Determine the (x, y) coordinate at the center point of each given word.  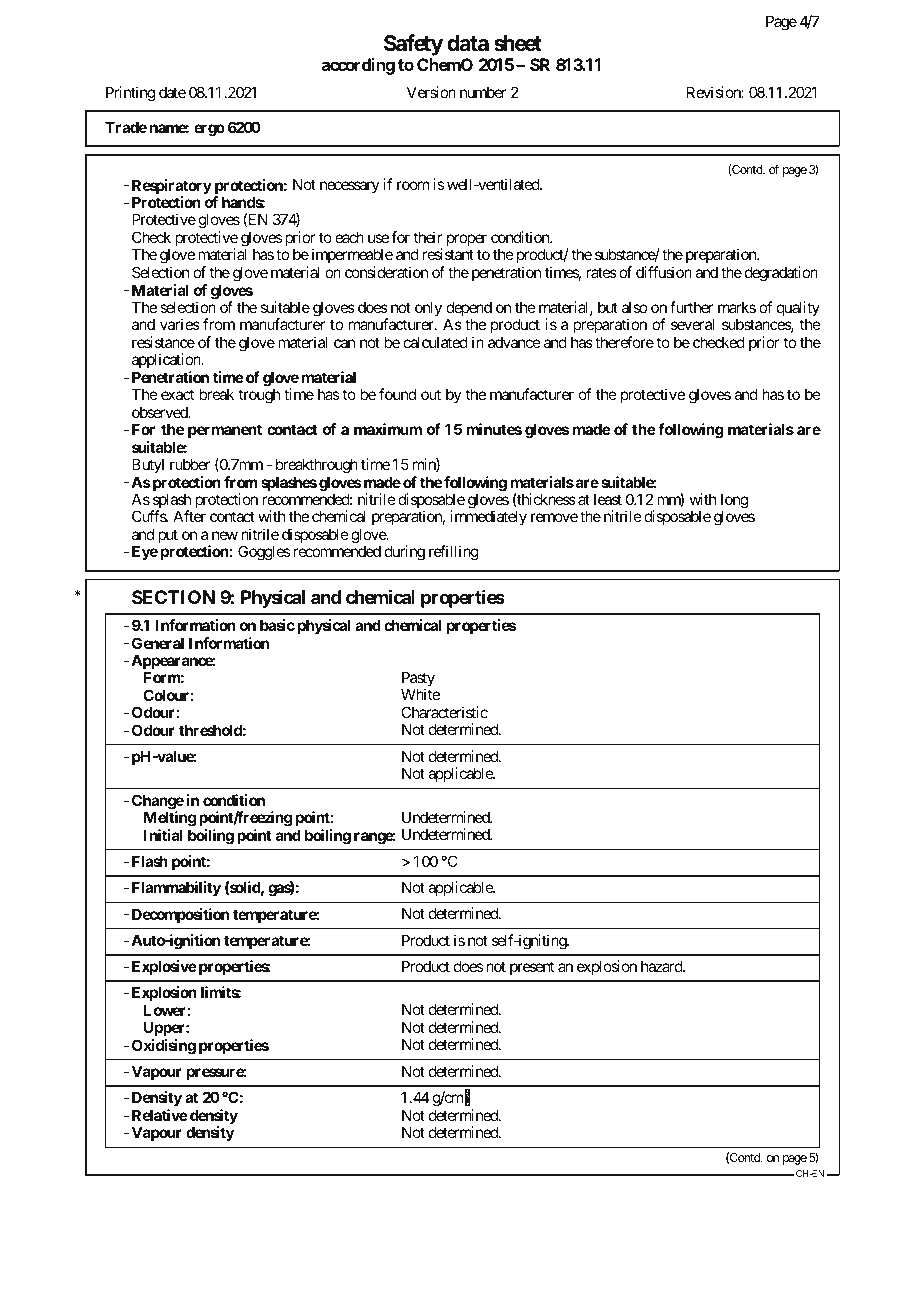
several (693, 324)
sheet (518, 43)
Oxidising (162, 1047)
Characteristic (444, 712)
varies (180, 324)
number (483, 92)
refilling (454, 553)
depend (469, 310)
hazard (662, 966)
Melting (170, 819)
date (172, 92)
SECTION (173, 597)
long (734, 502)
